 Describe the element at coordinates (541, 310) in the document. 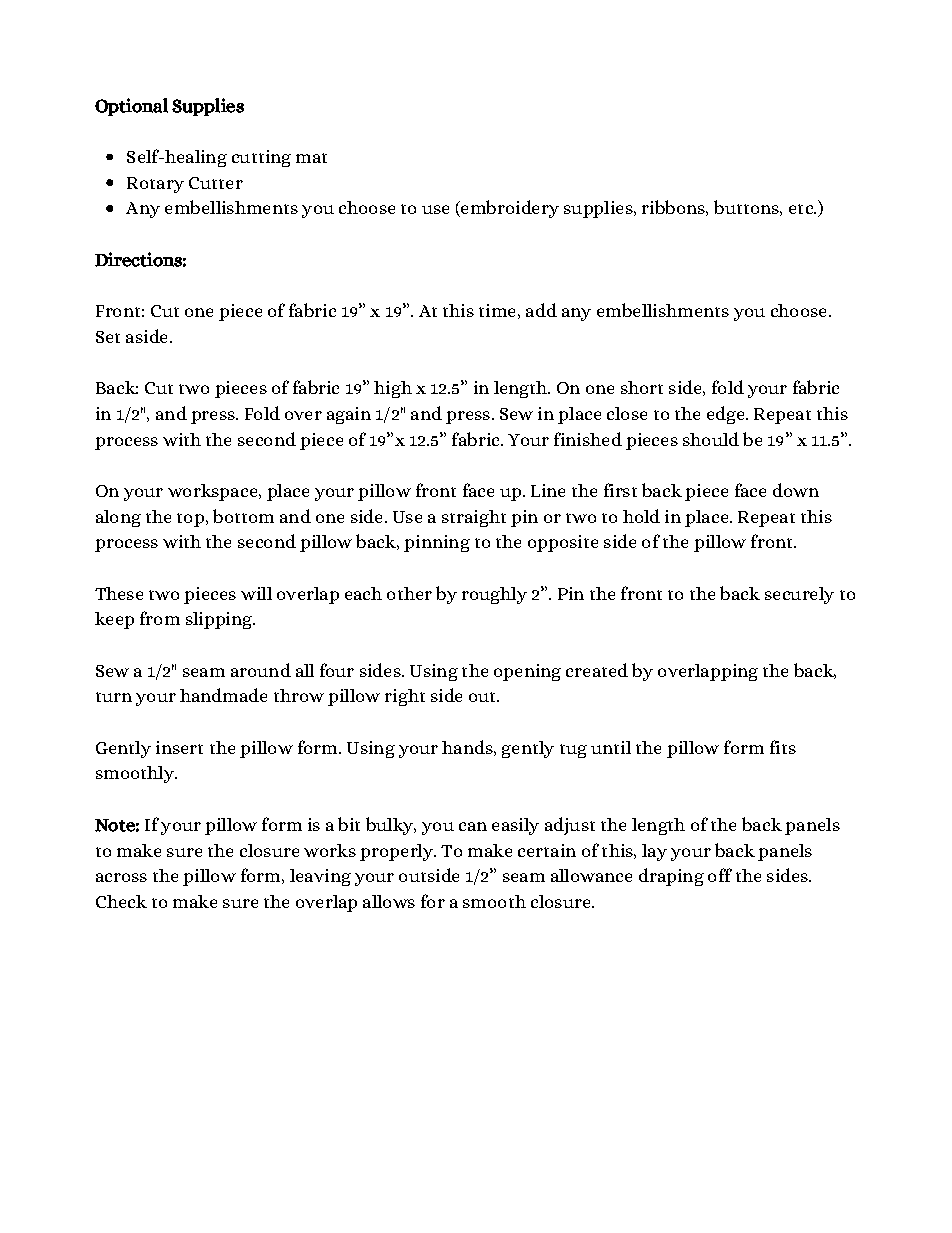

I see `add` at that location.
